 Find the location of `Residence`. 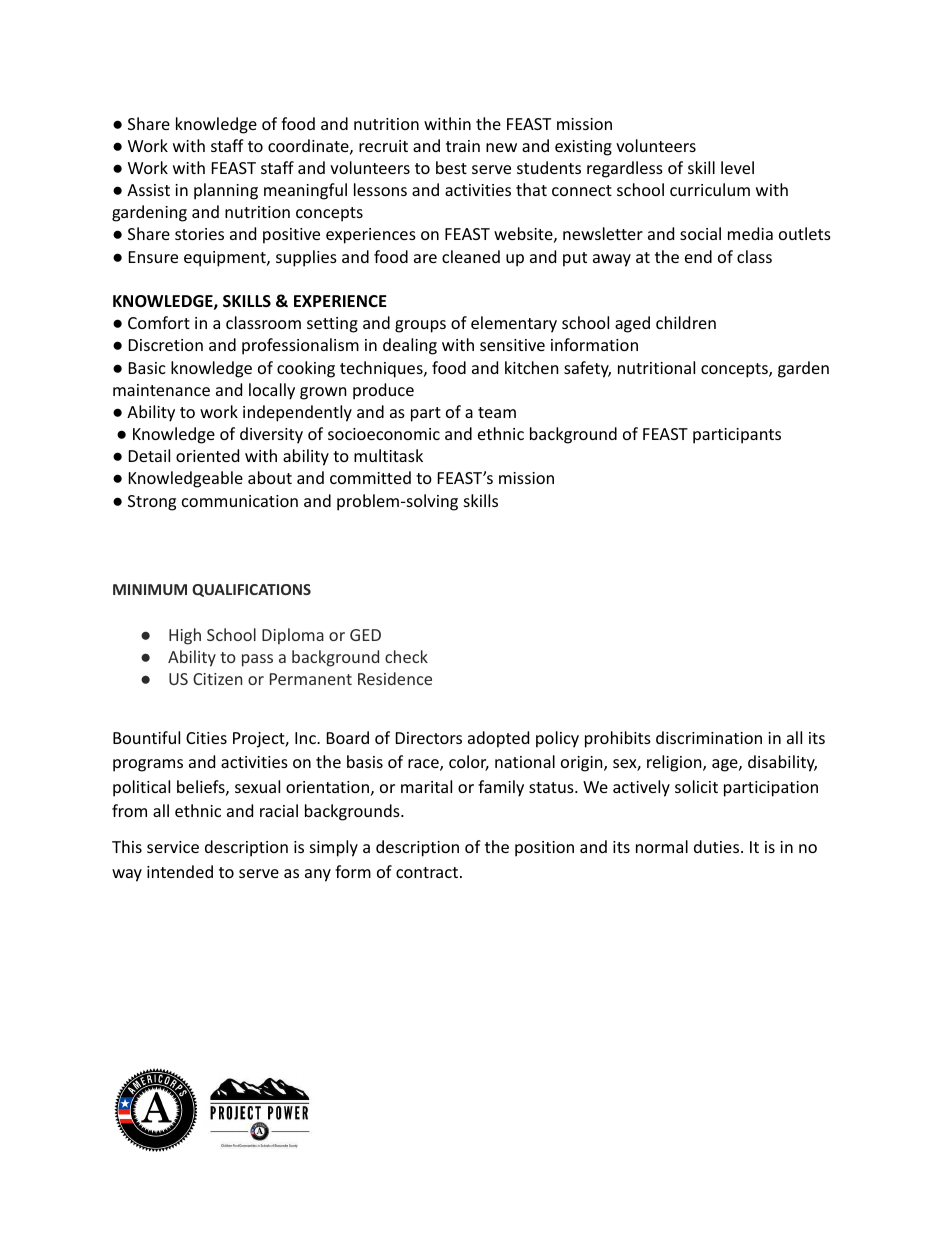

Residence is located at coordinates (395, 678).
